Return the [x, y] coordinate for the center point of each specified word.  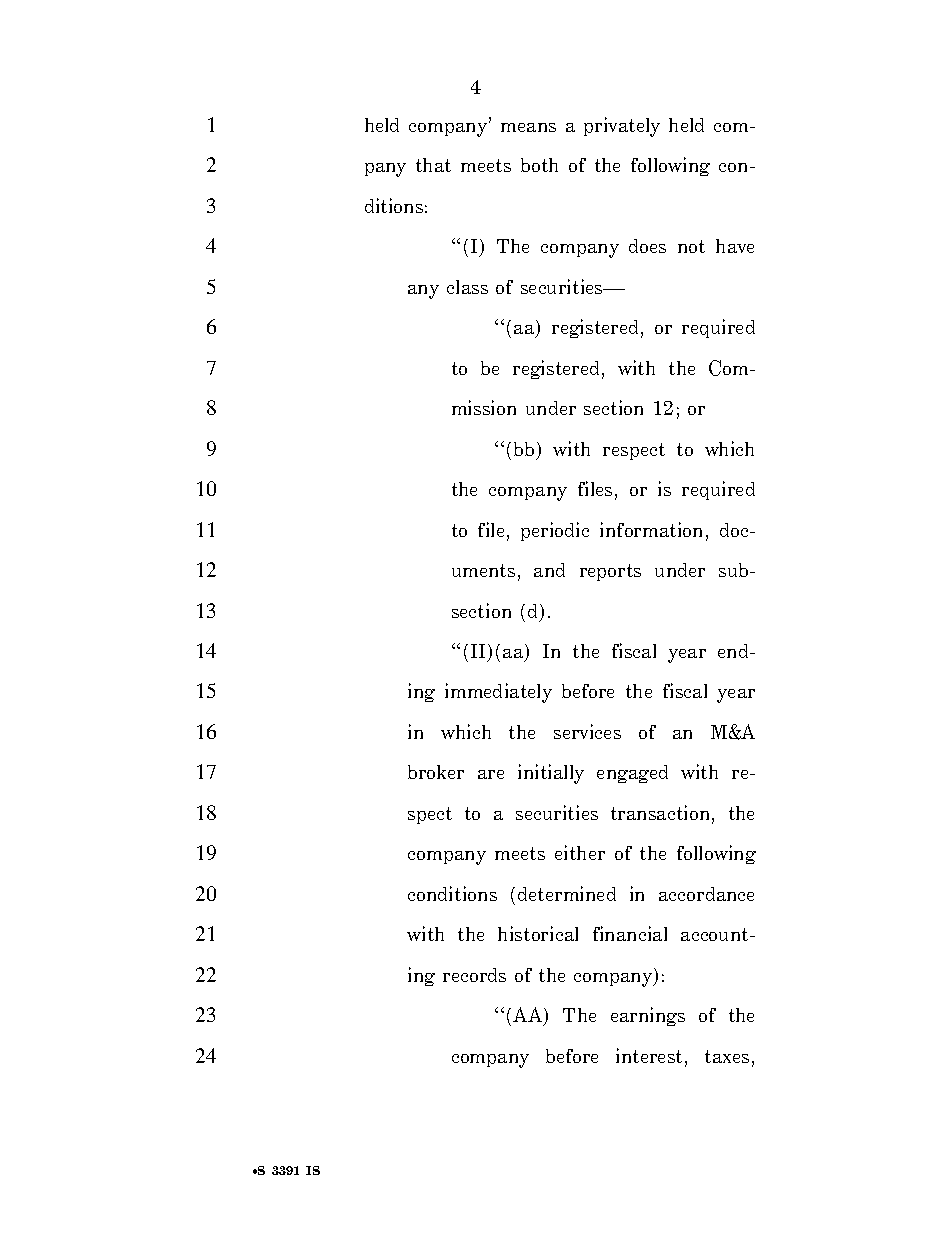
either [580, 852]
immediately [498, 693]
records [474, 975]
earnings [648, 1016]
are [491, 774]
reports [610, 572]
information [653, 531]
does [647, 246]
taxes [727, 1056]
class [467, 287]
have [735, 246]
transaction [662, 814]
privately [622, 127]
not [691, 246]
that [433, 165]
